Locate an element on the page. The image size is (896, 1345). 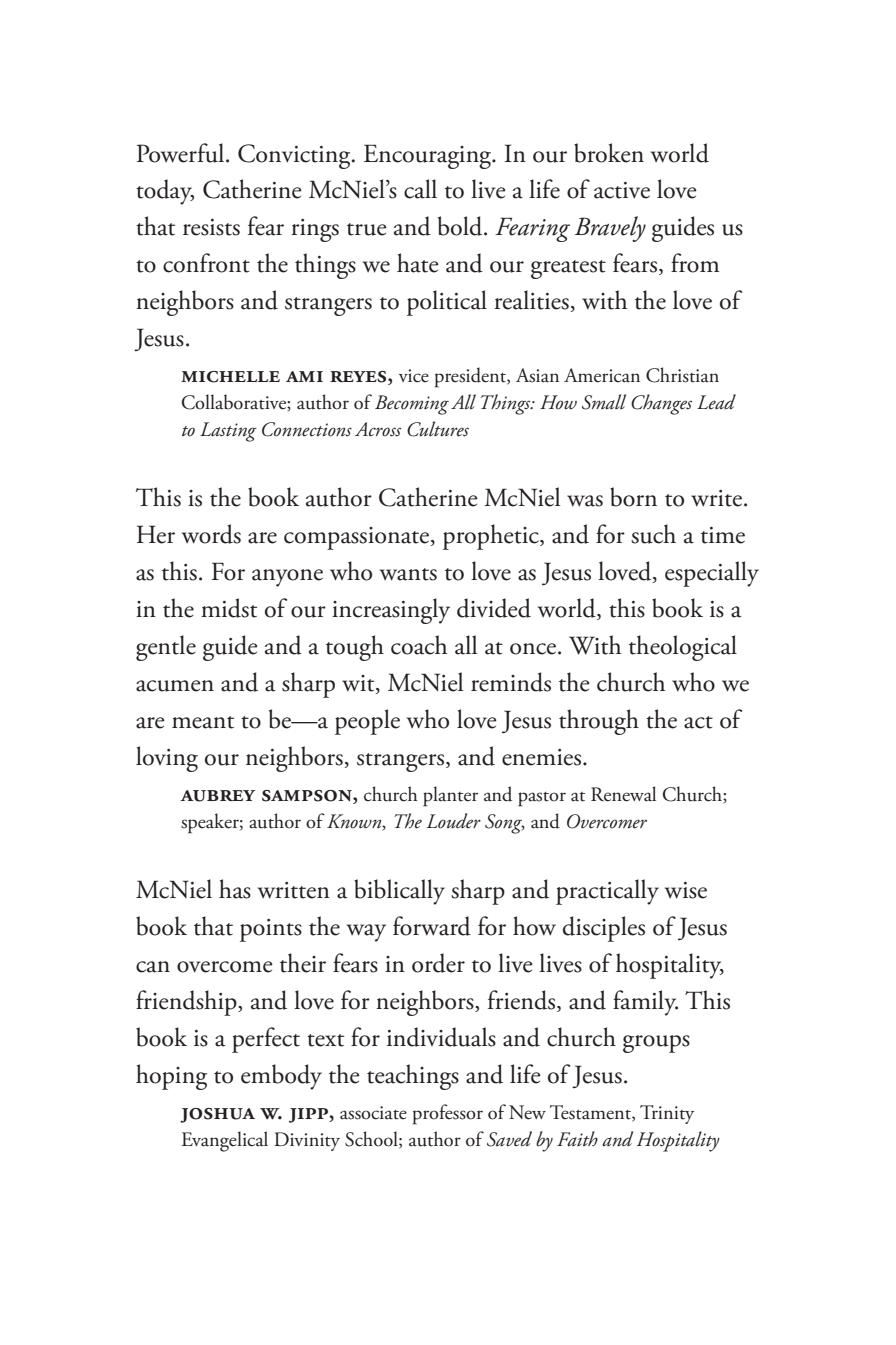
planter is located at coordinates (450, 796).
